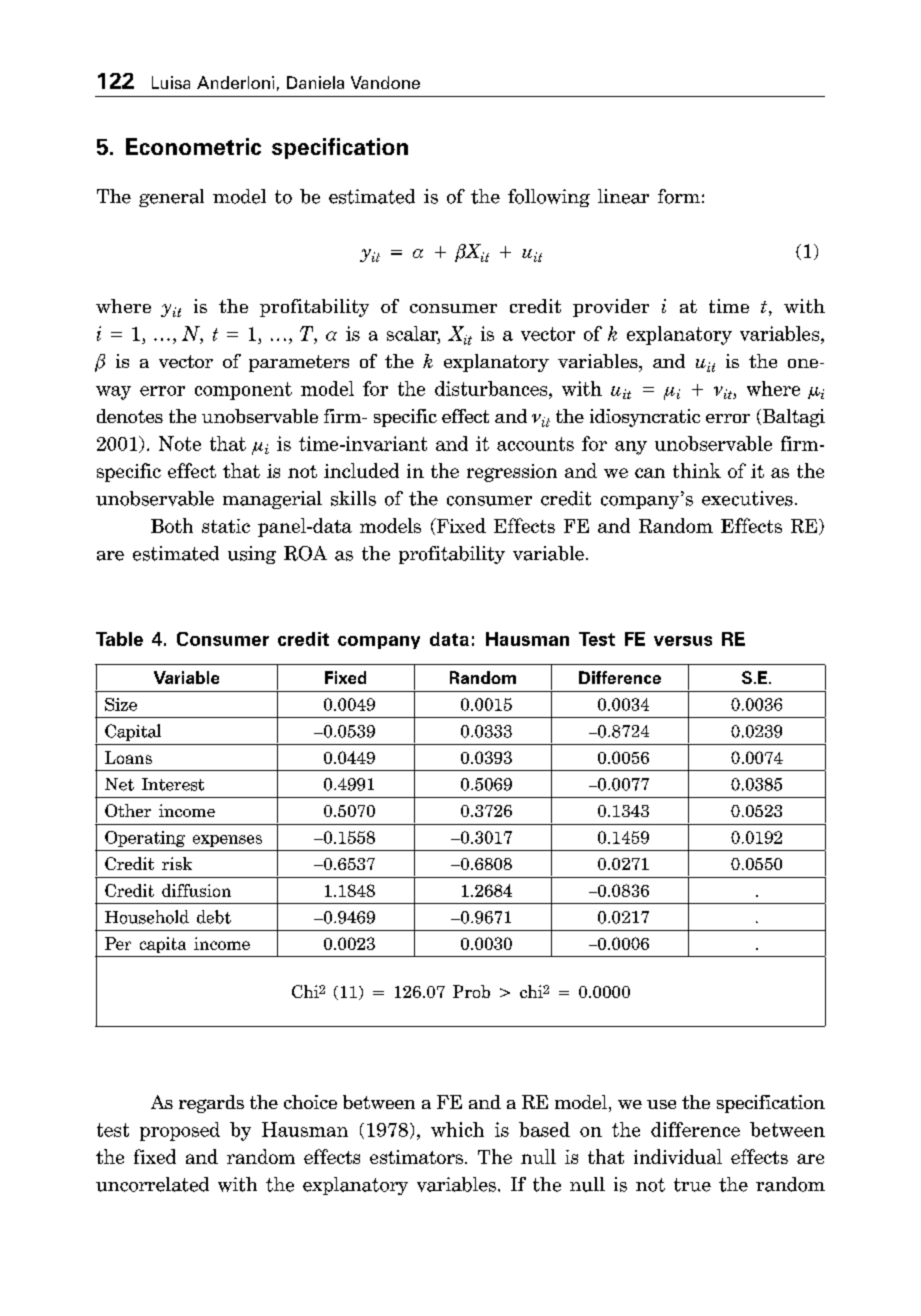 The height and width of the screenshot is (1316, 921). I want to click on form, so click(679, 196).
